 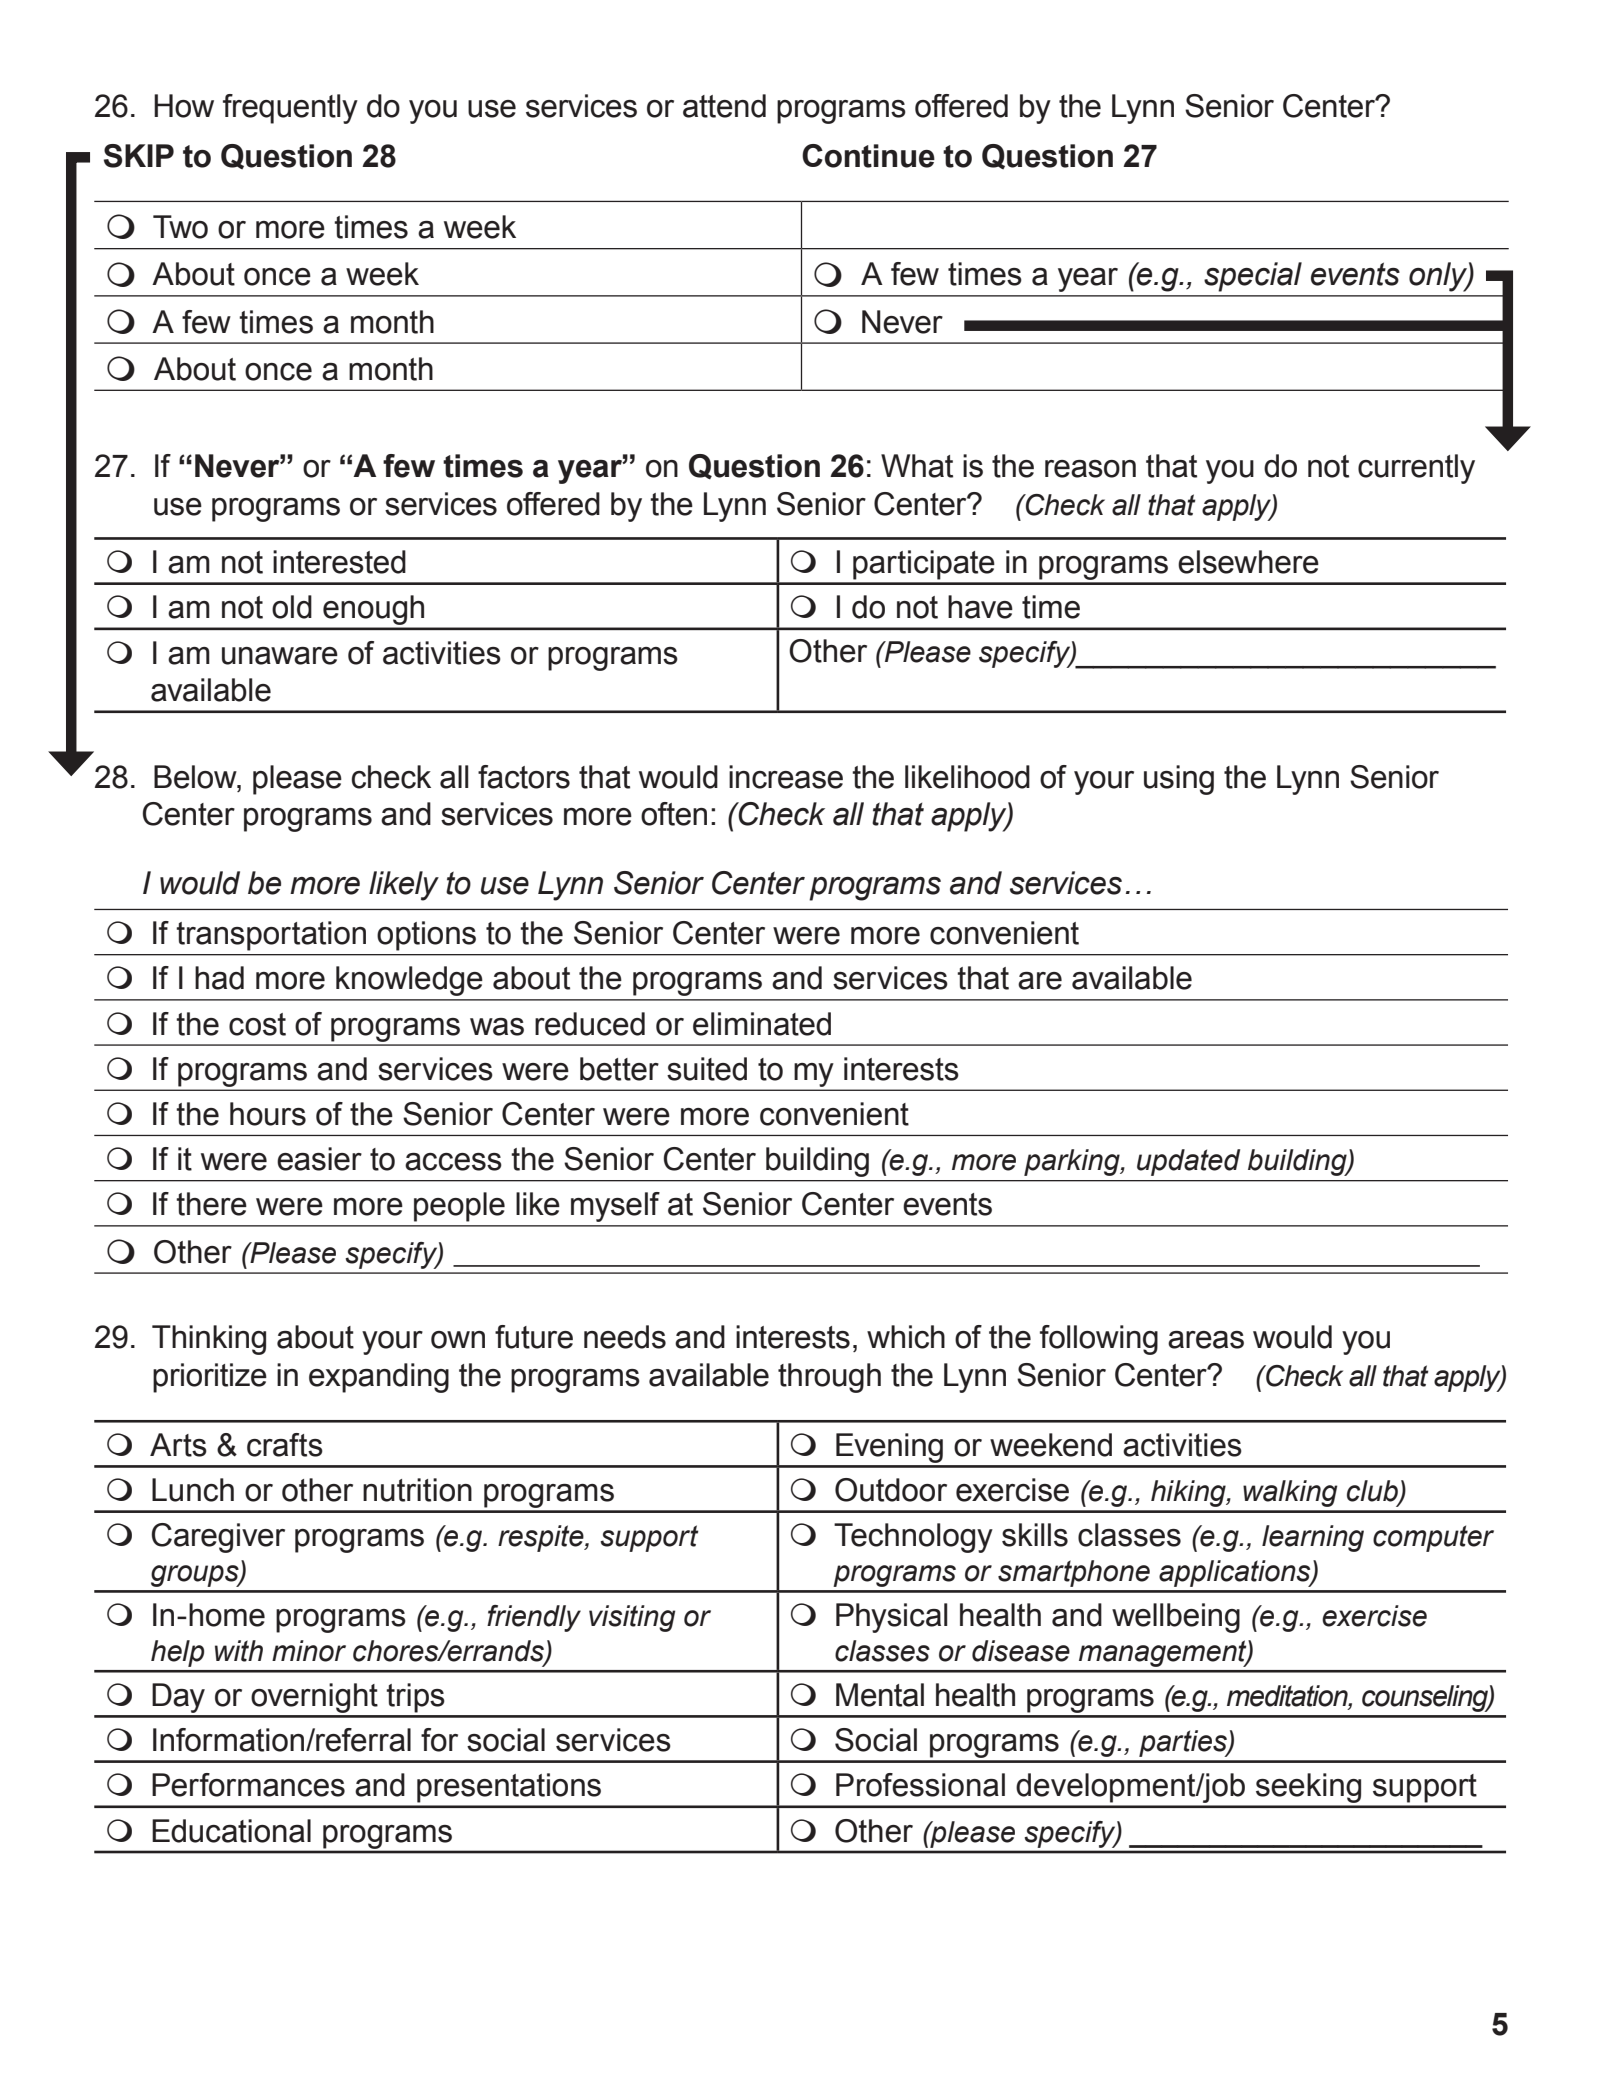 I want to click on transportation, so click(x=271, y=936).
